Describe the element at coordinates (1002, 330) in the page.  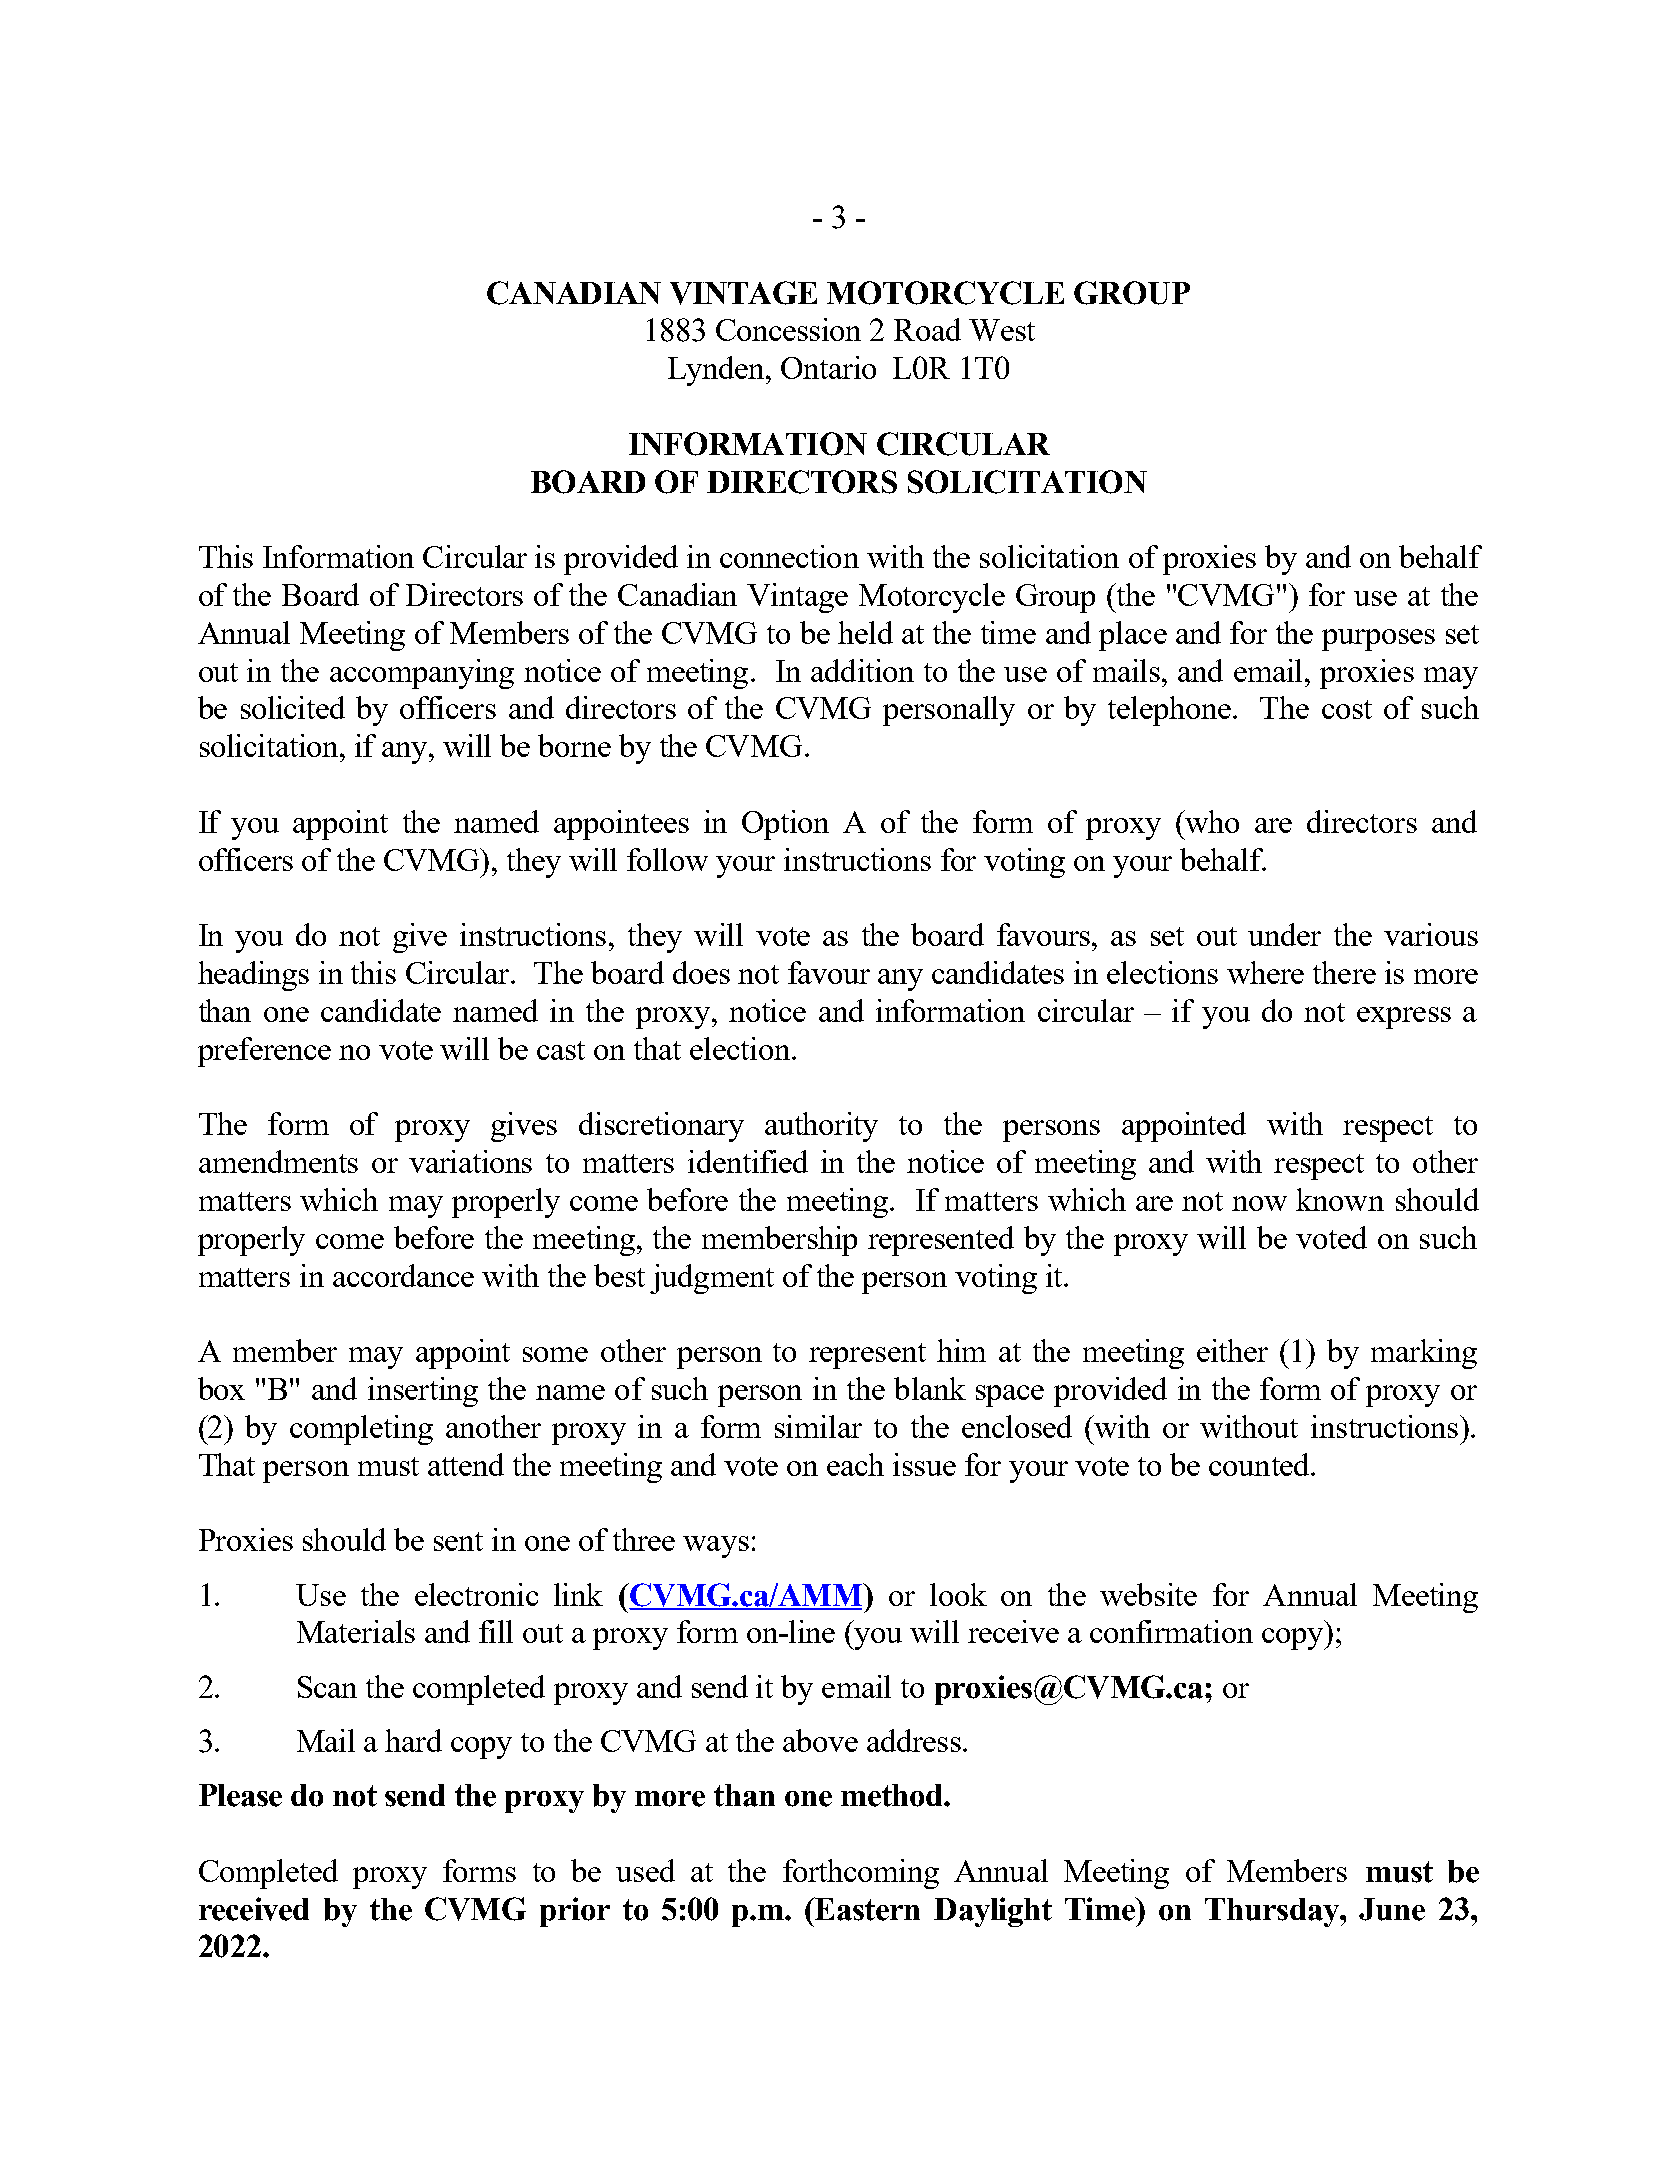
I see `West` at that location.
